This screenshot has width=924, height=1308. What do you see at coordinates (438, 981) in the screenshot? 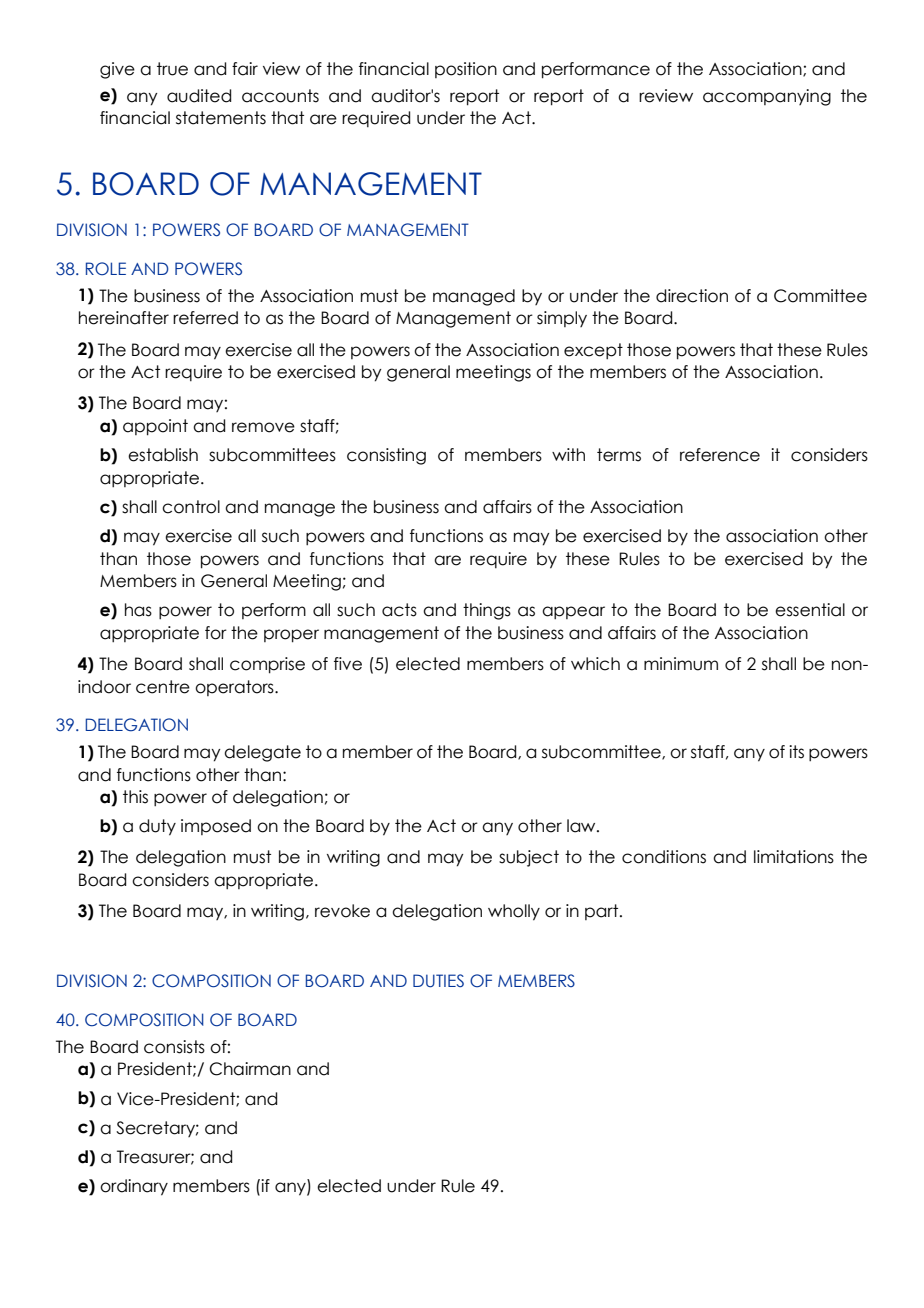
I see `DUTIES` at bounding box center [438, 981].
